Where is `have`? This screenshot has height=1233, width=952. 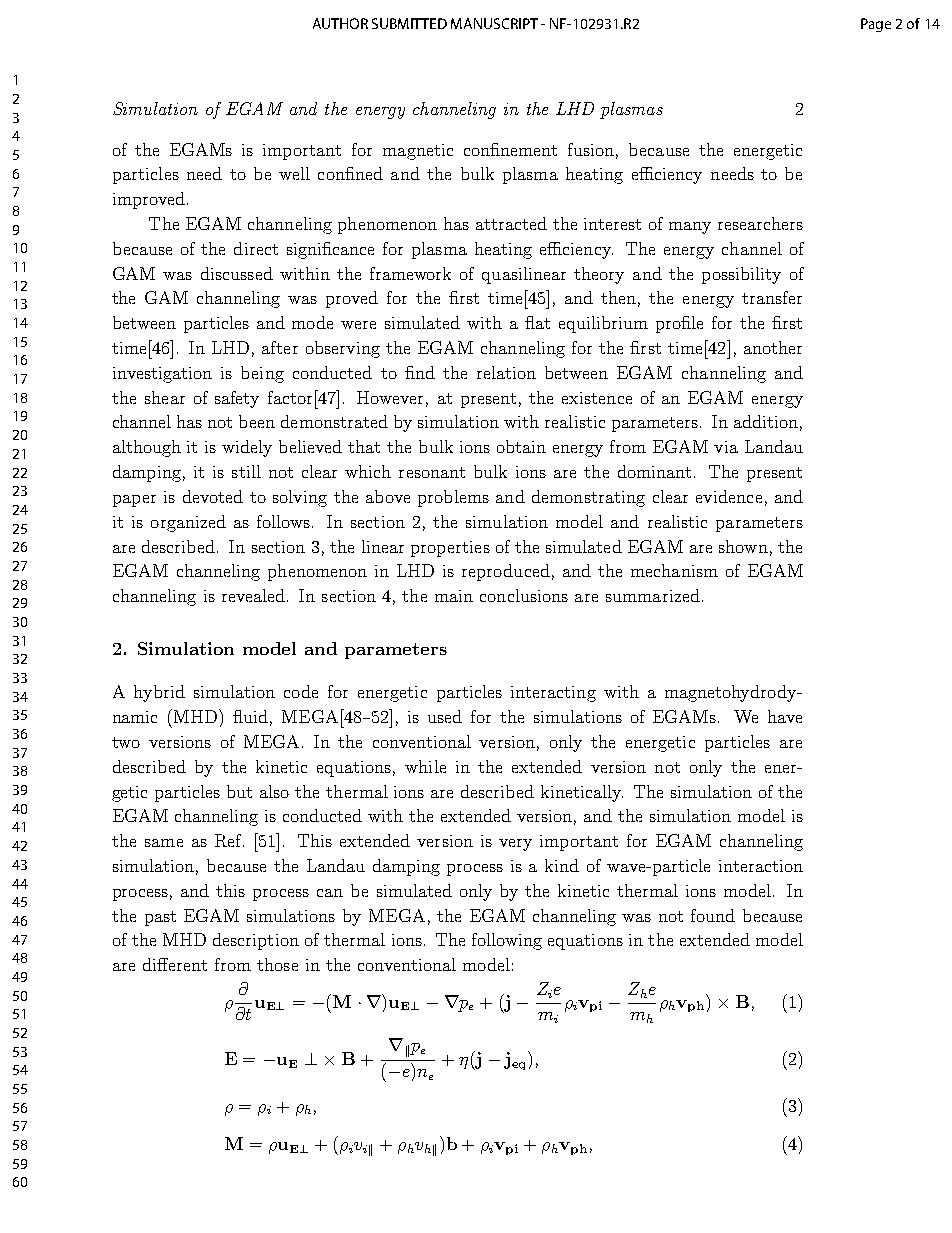 have is located at coordinates (785, 716).
